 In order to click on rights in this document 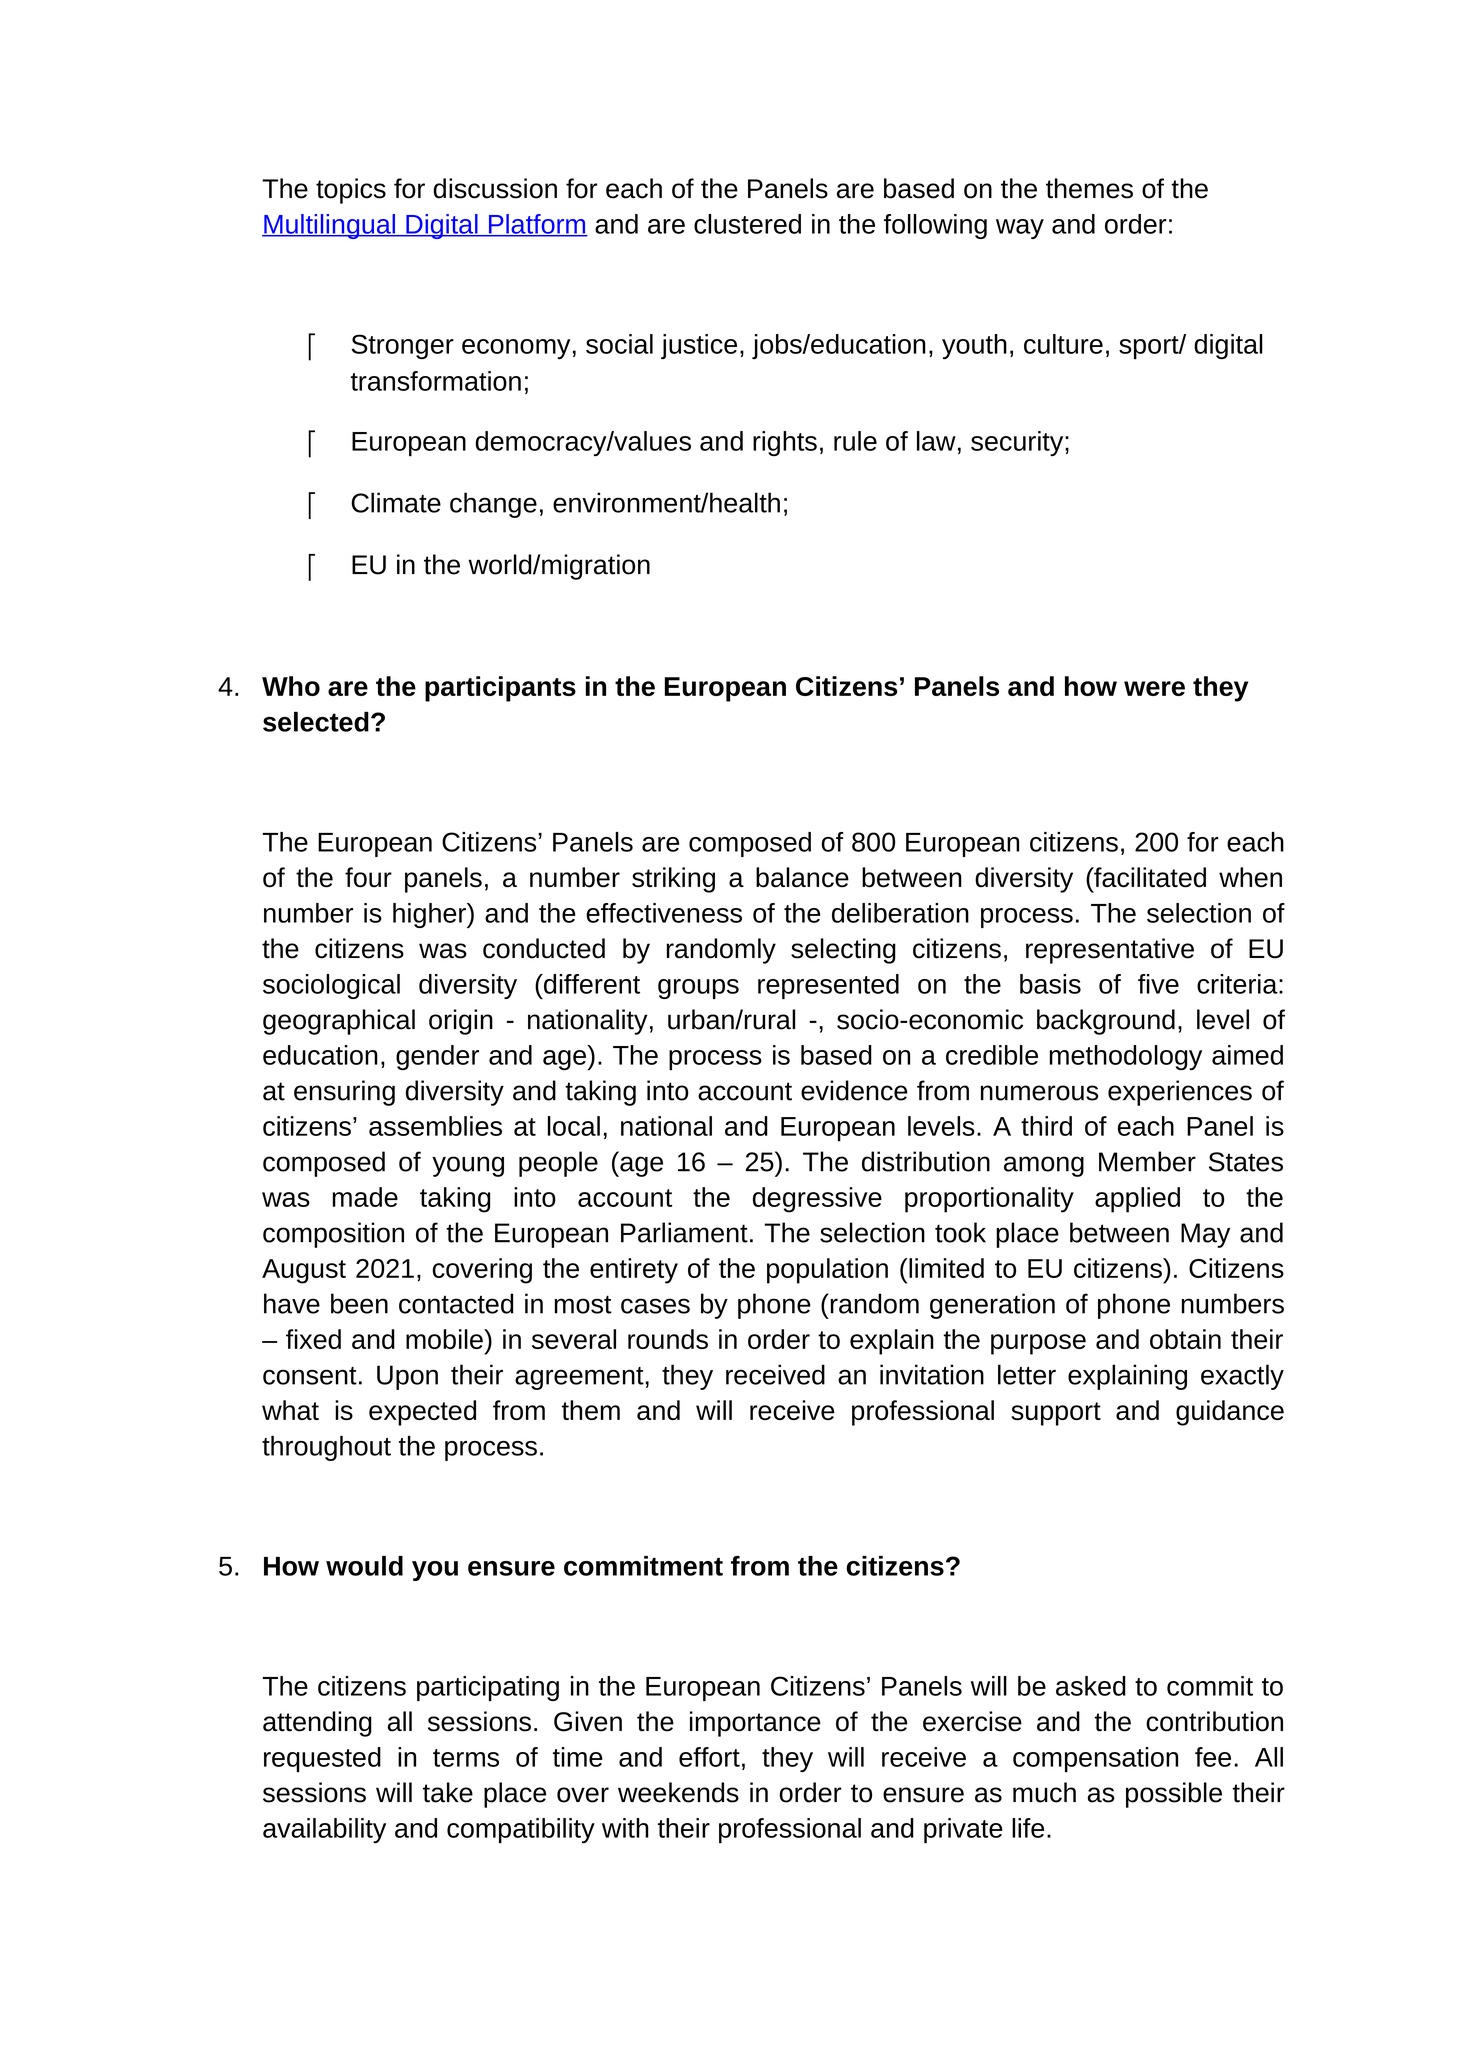, I will do `click(785, 443)`.
